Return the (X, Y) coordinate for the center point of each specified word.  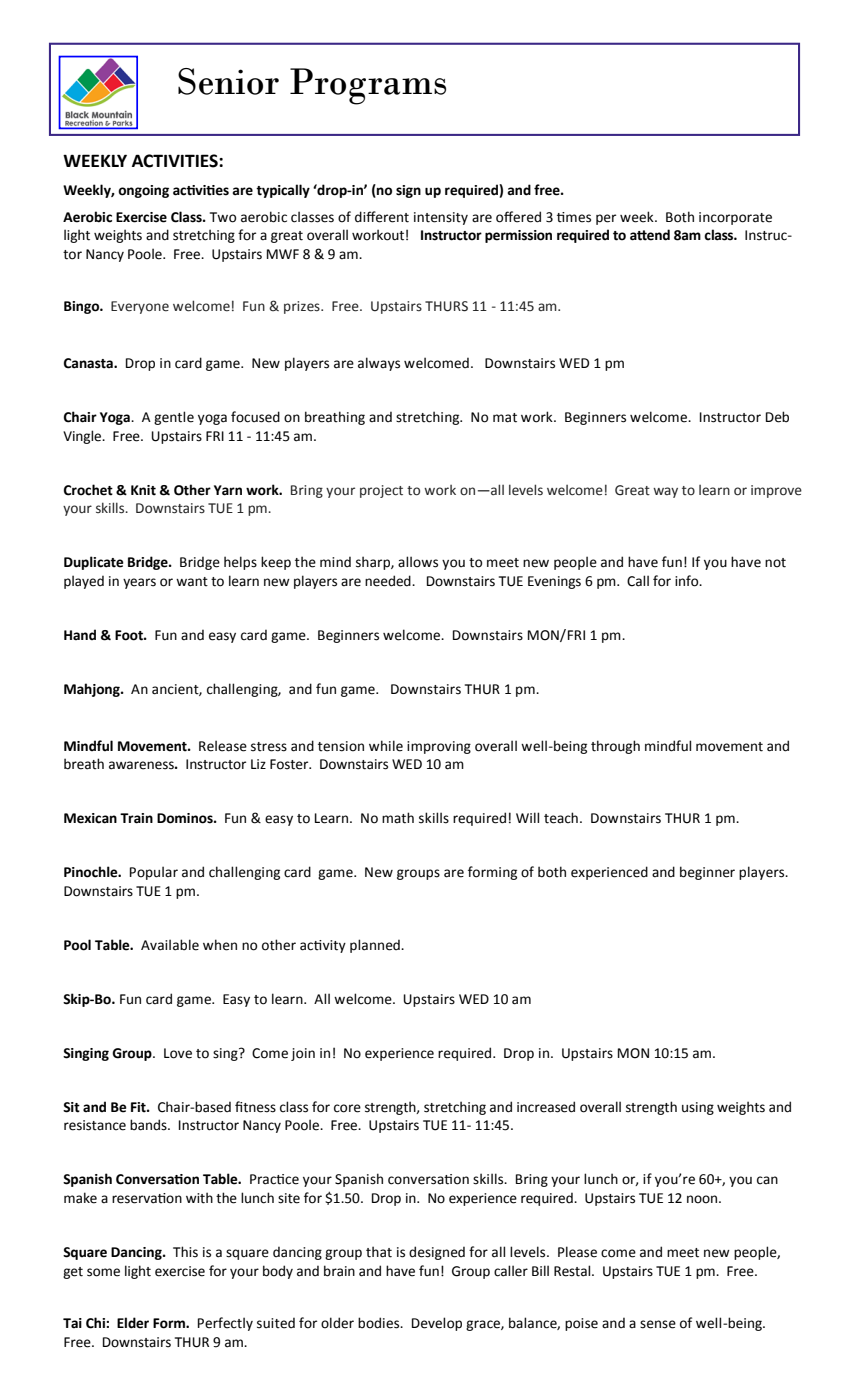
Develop (437, 1324)
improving (439, 747)
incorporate (735, 218)
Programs (368, 86)
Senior (228, 81)
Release (223, 746)
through (615, 747)
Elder (133, 1323)
